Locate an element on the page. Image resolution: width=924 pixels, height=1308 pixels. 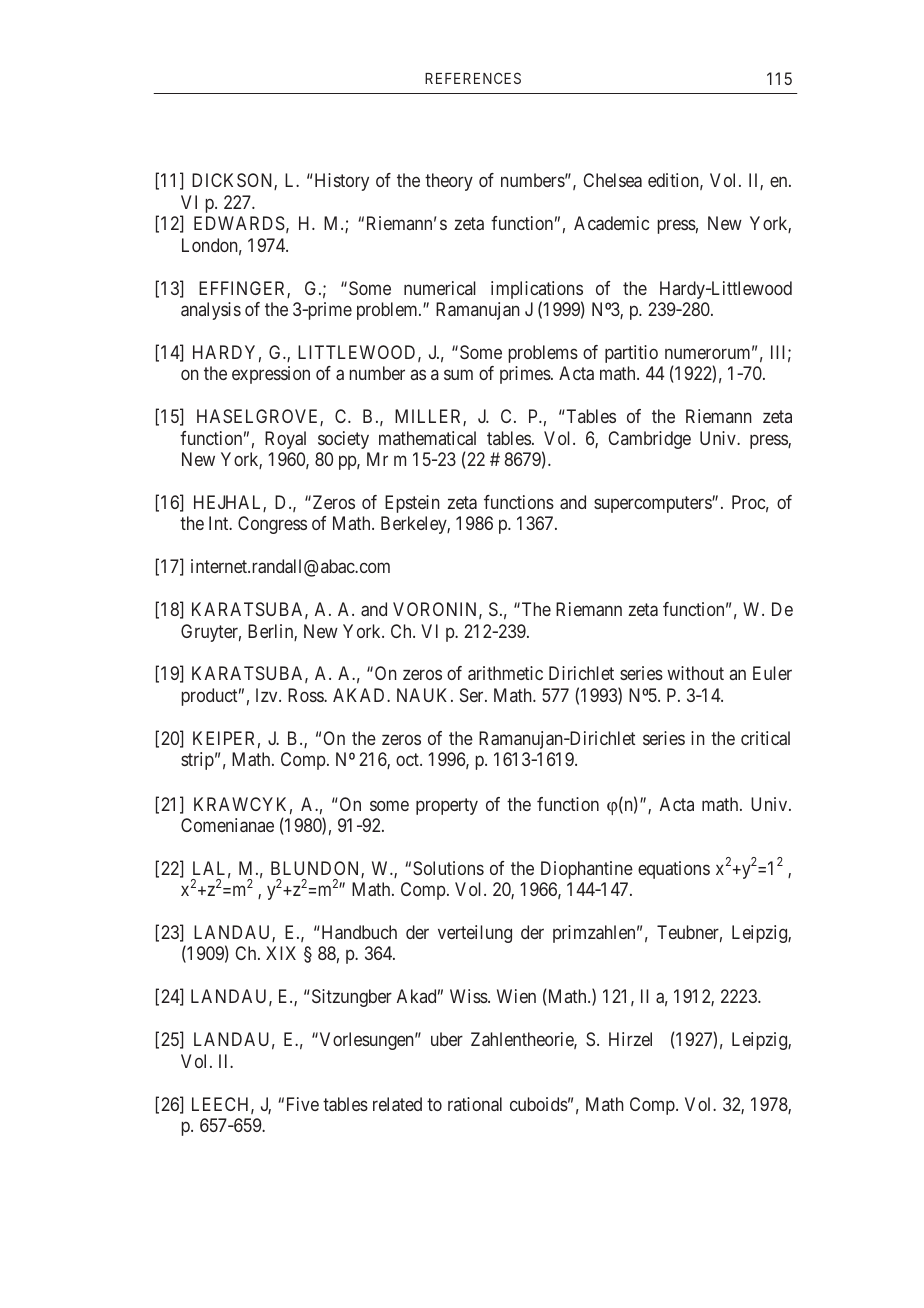
Wien is located at coordinates (516, 996).
